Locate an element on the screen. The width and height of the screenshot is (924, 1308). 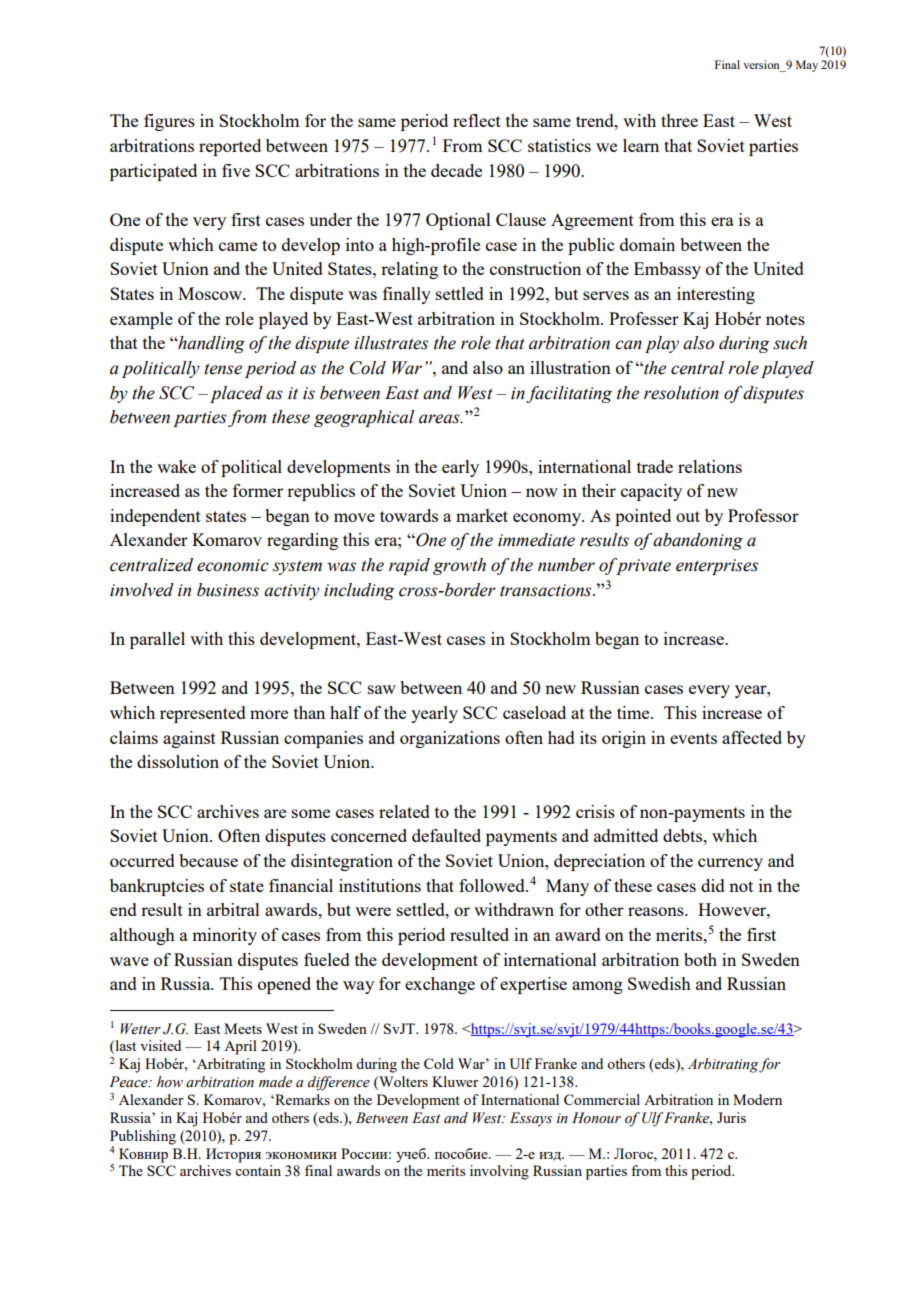
reflect is located at coordinates (477, 120).
